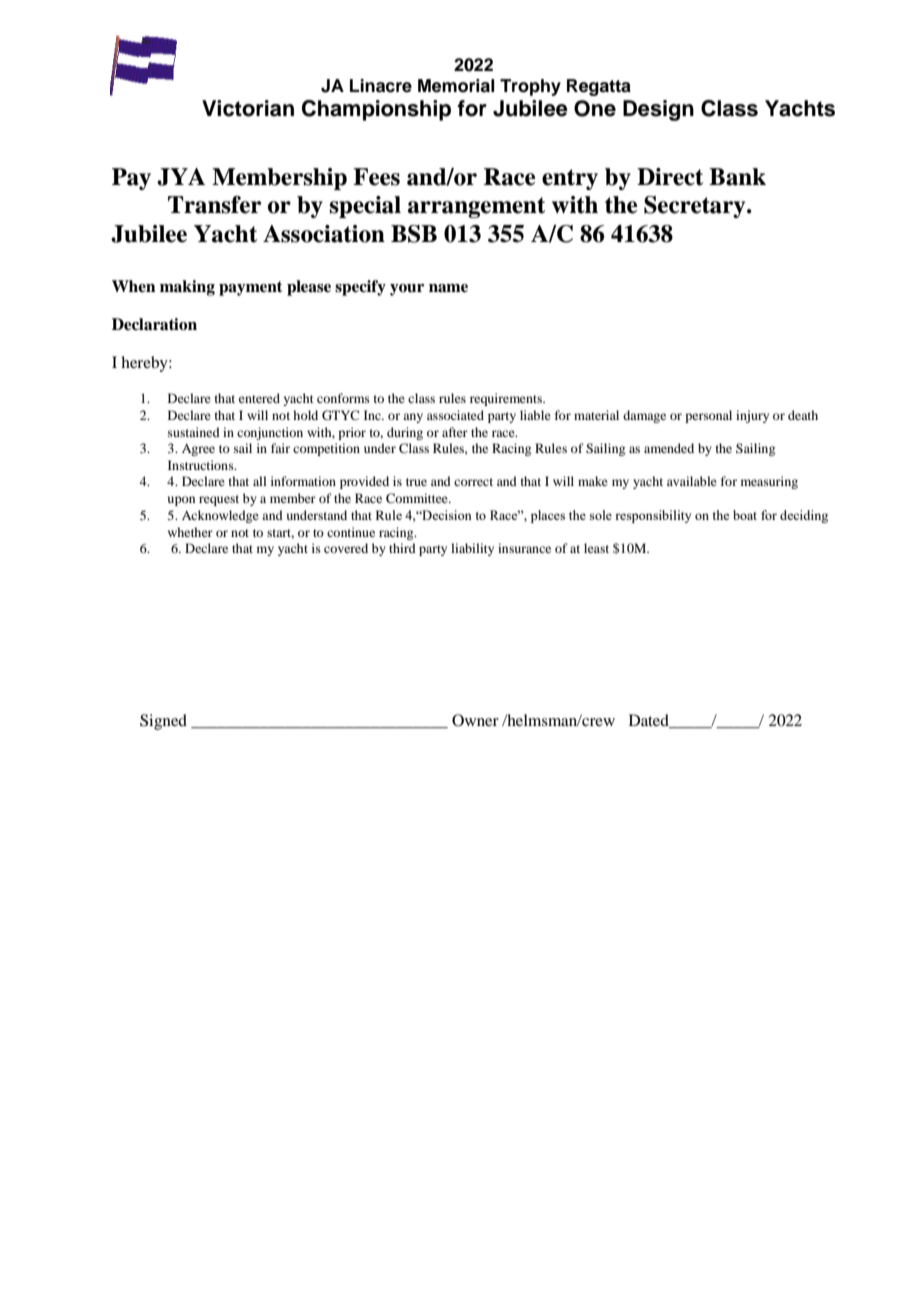 This screenshot has width=924, height=1308. Describe the element at coordinates (202, 465) in the screenshot. I see `Instructions` at that location.
